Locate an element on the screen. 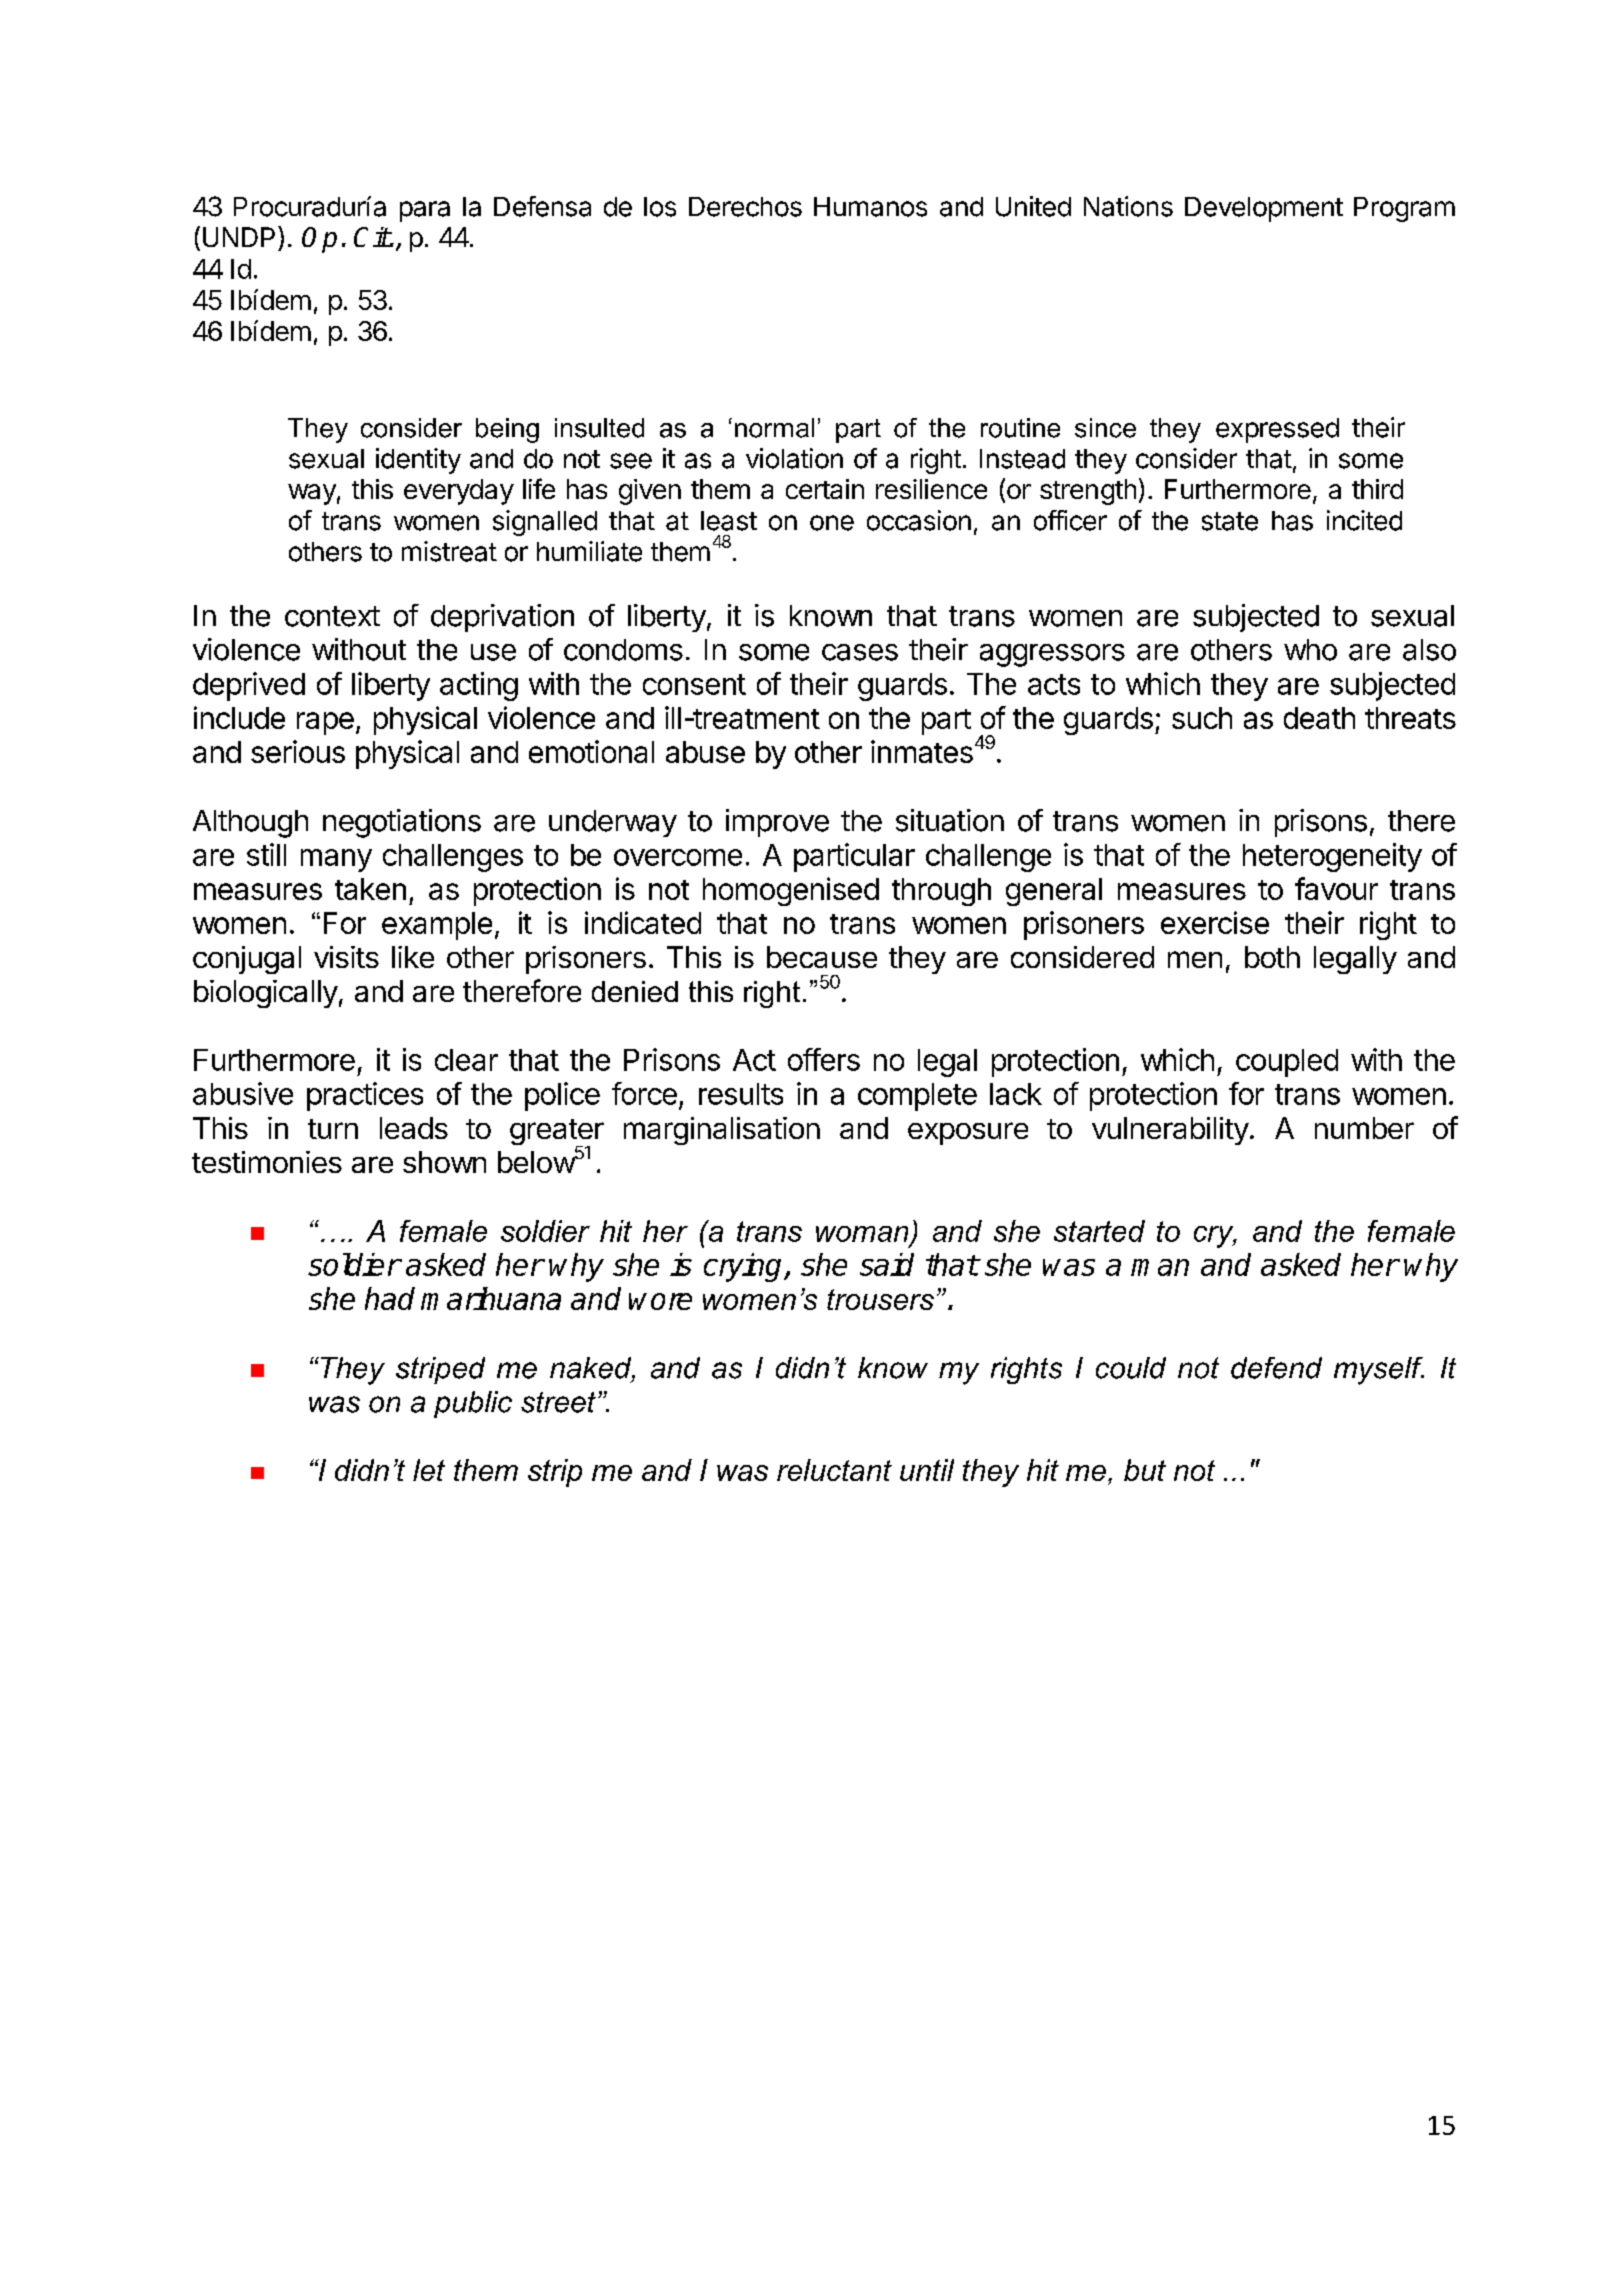 This screenshot has width=1609, height=2275. leads is located at coordinates (414, 1128).
